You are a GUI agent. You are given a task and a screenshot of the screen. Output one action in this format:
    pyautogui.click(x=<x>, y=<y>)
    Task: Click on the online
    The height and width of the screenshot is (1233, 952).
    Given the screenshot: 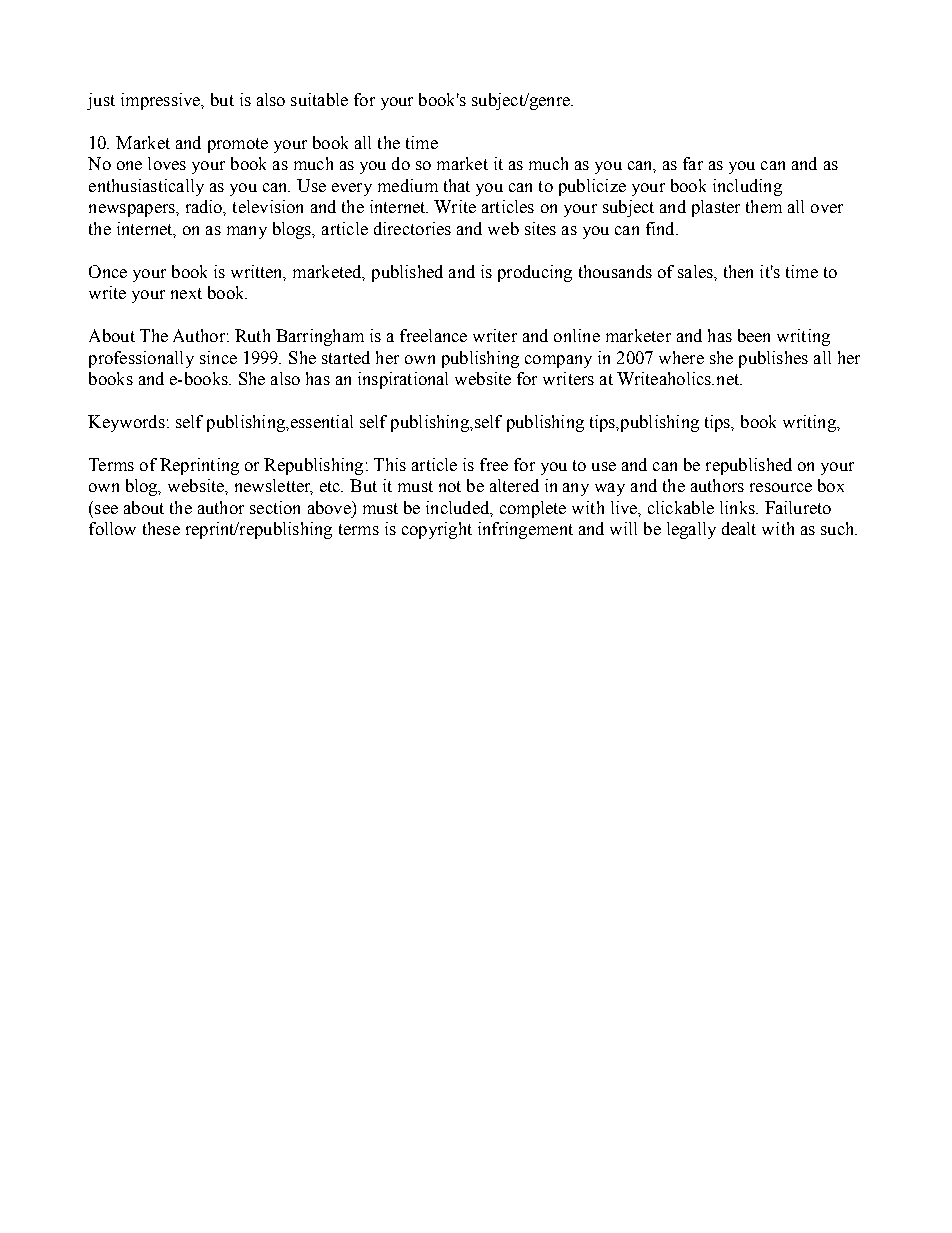 What is the action you would take?
    pyautogui.click(x=577, y=335)
